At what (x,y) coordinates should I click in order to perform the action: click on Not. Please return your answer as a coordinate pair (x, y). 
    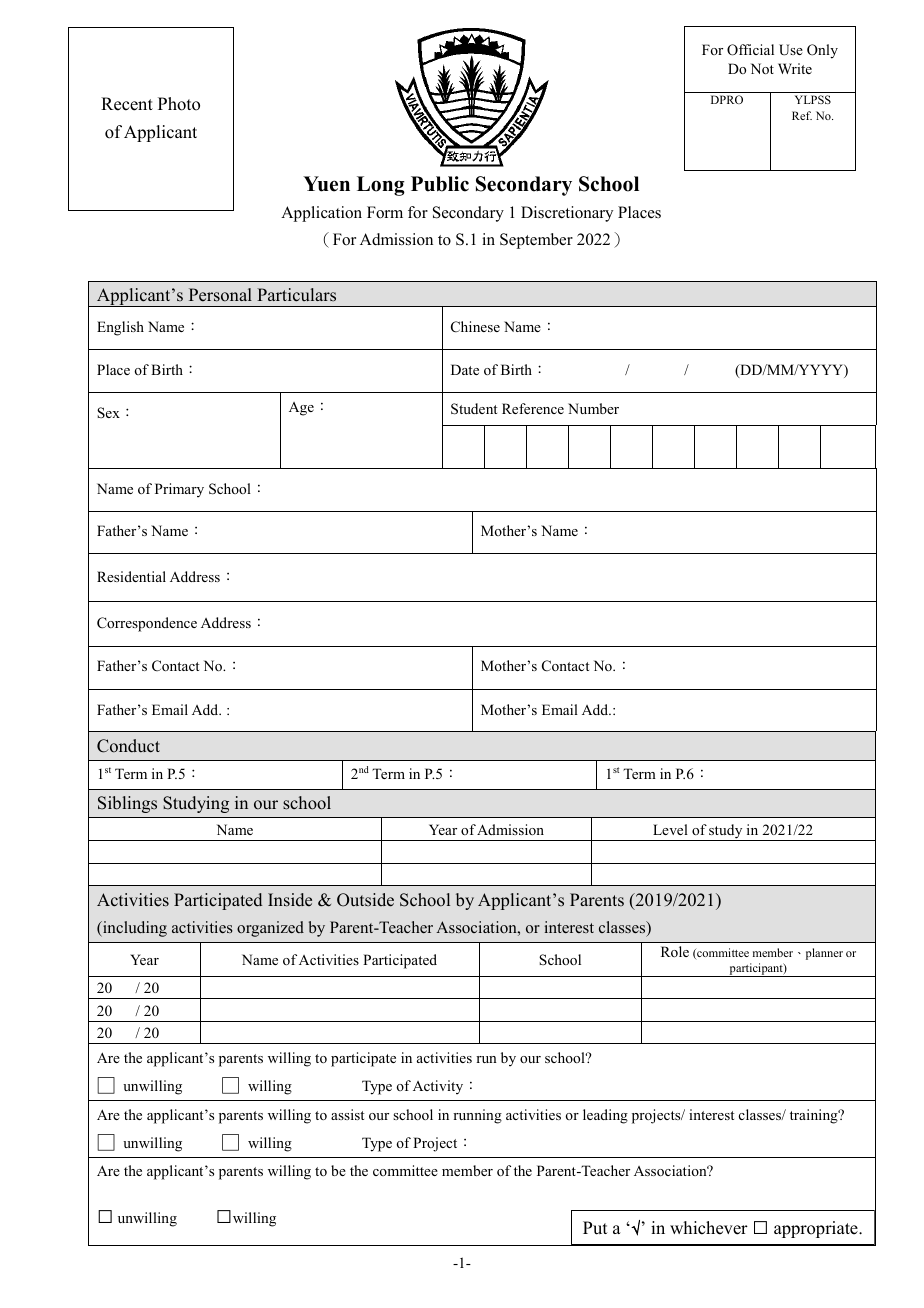
    Looking at the image, I should click on (762, 68).
